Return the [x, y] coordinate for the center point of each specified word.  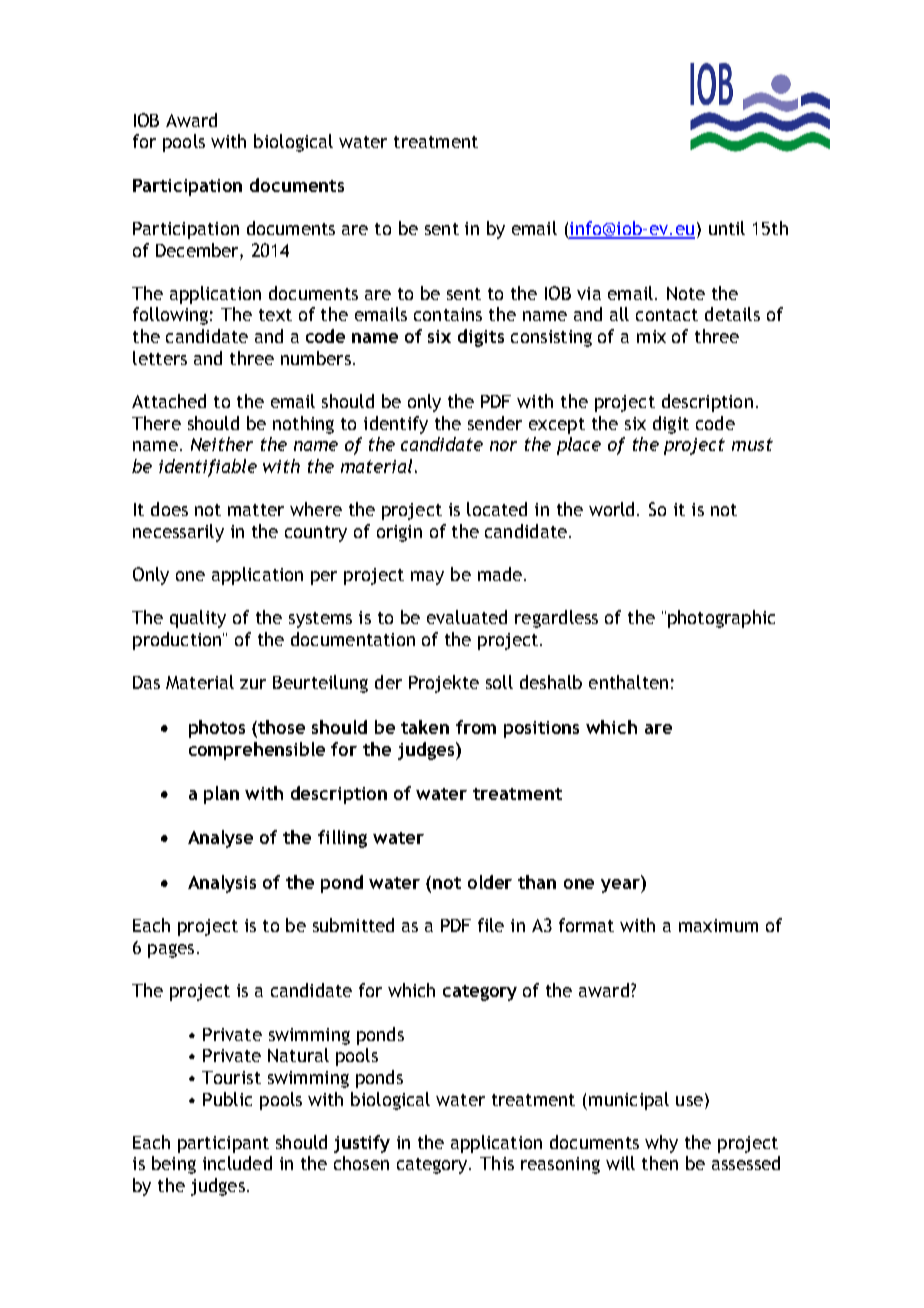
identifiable [208, 468]
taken [425, 727]
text [275, 315]
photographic [721, 619]
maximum [718, 925]
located [497, 509]
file [491, 925]
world [611, 509]
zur [253, 684]
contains [448, 314]
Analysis [222, 884]
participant [223, 1144]
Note [686, 293]
